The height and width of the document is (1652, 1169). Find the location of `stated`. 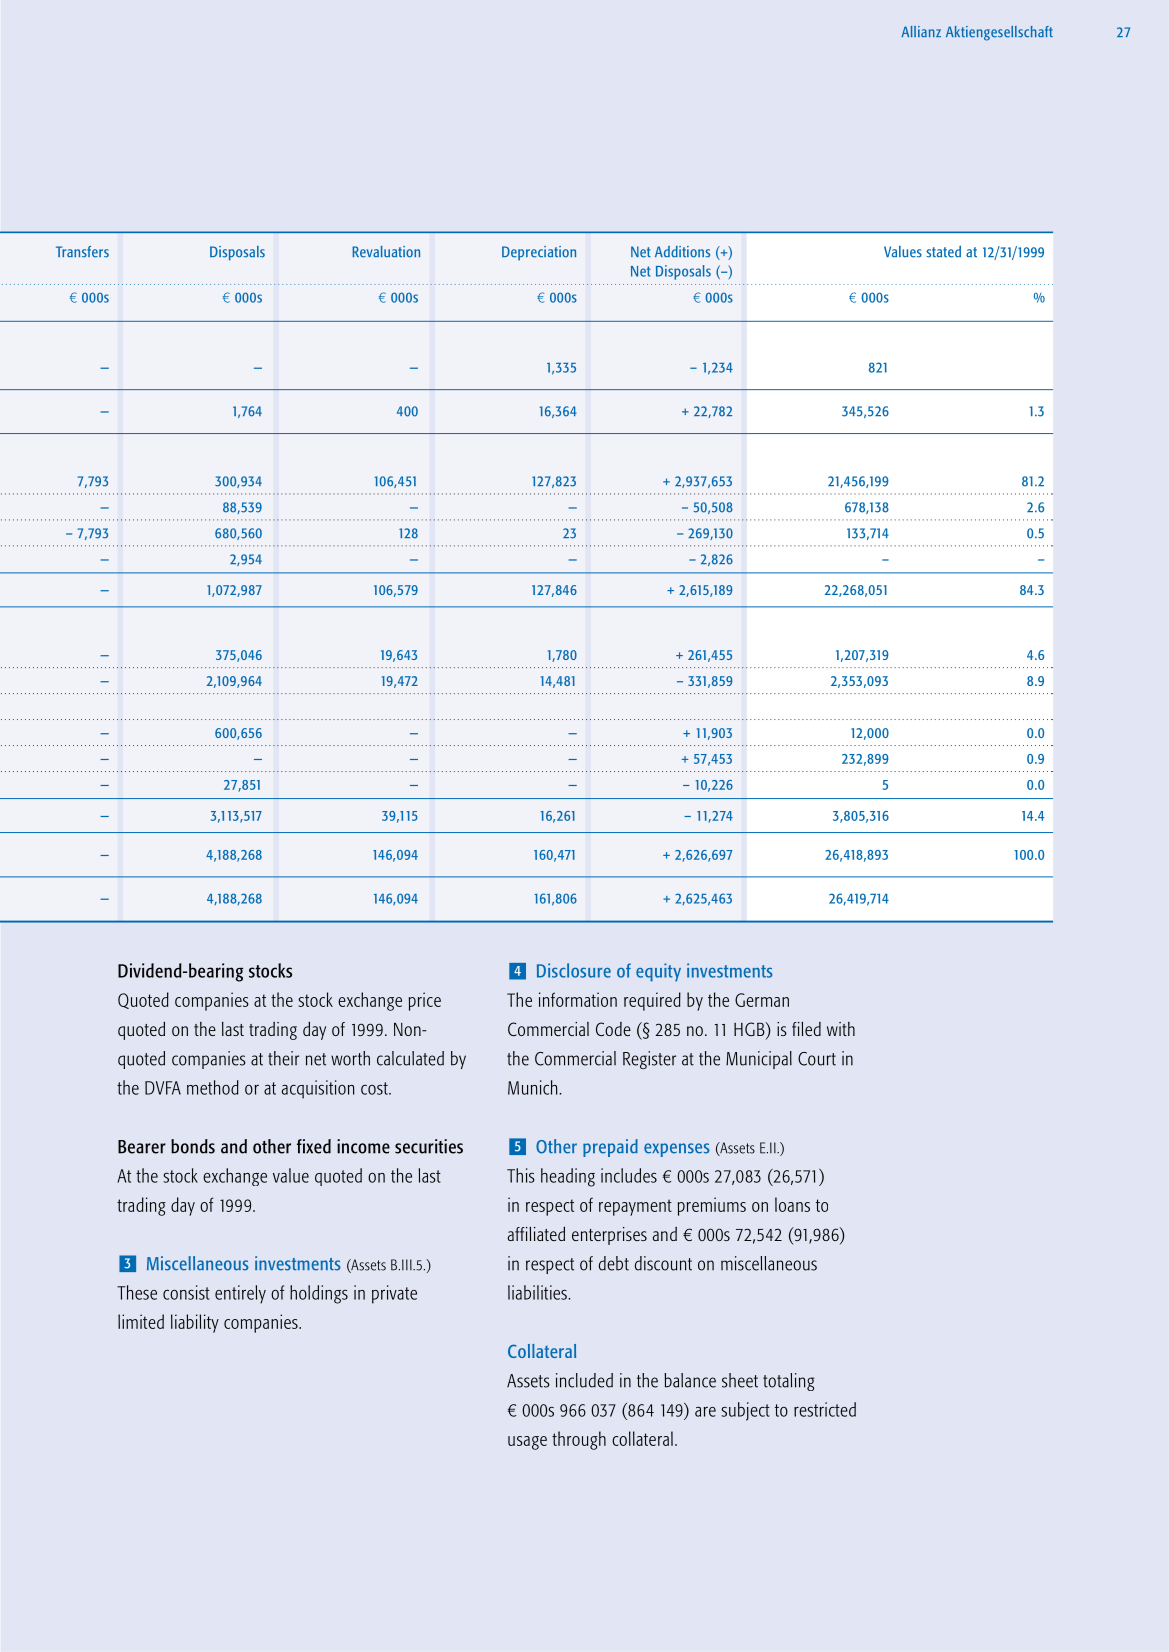

stated is located at coordinates (943, 252).
